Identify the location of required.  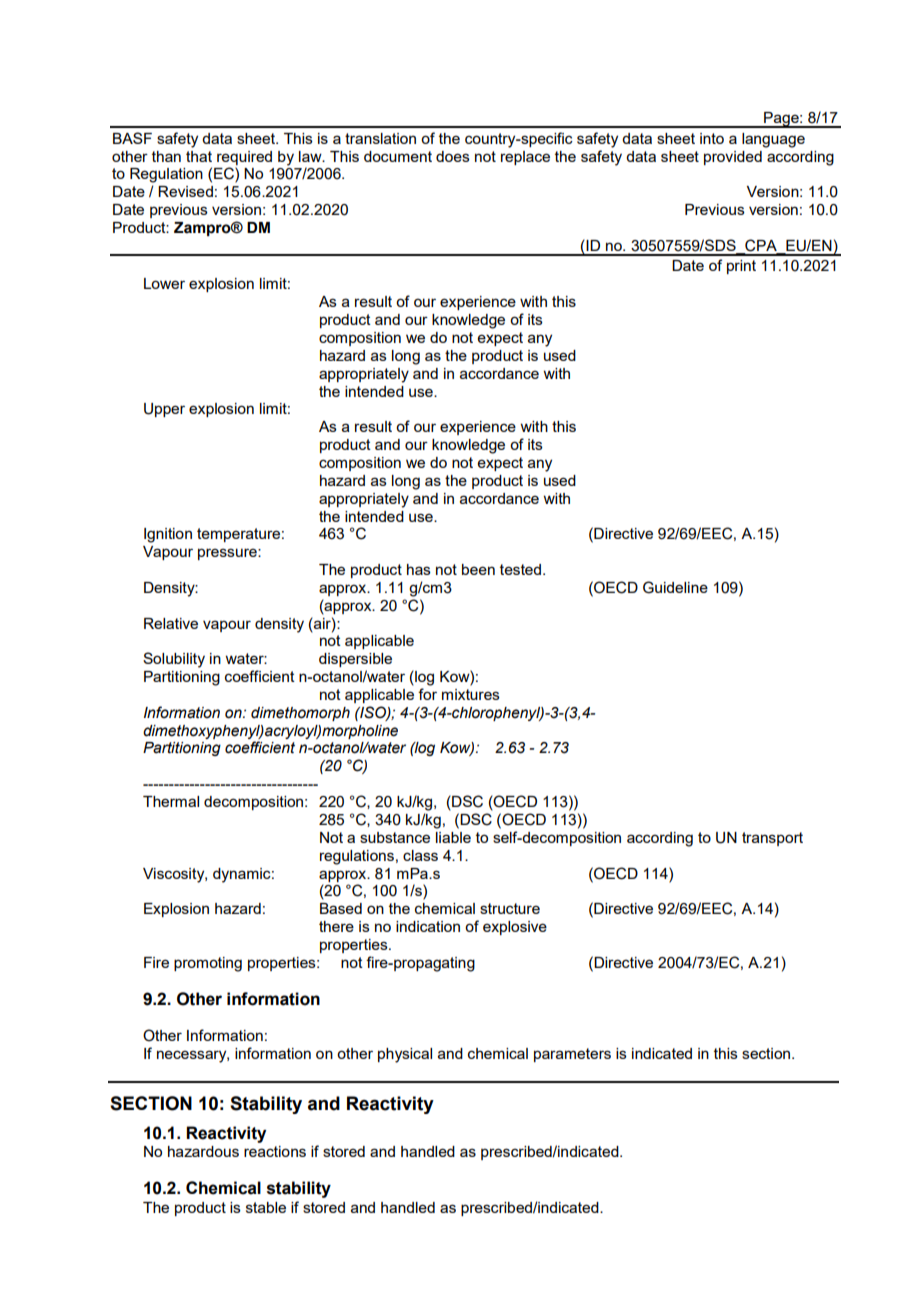
(244, 158).
